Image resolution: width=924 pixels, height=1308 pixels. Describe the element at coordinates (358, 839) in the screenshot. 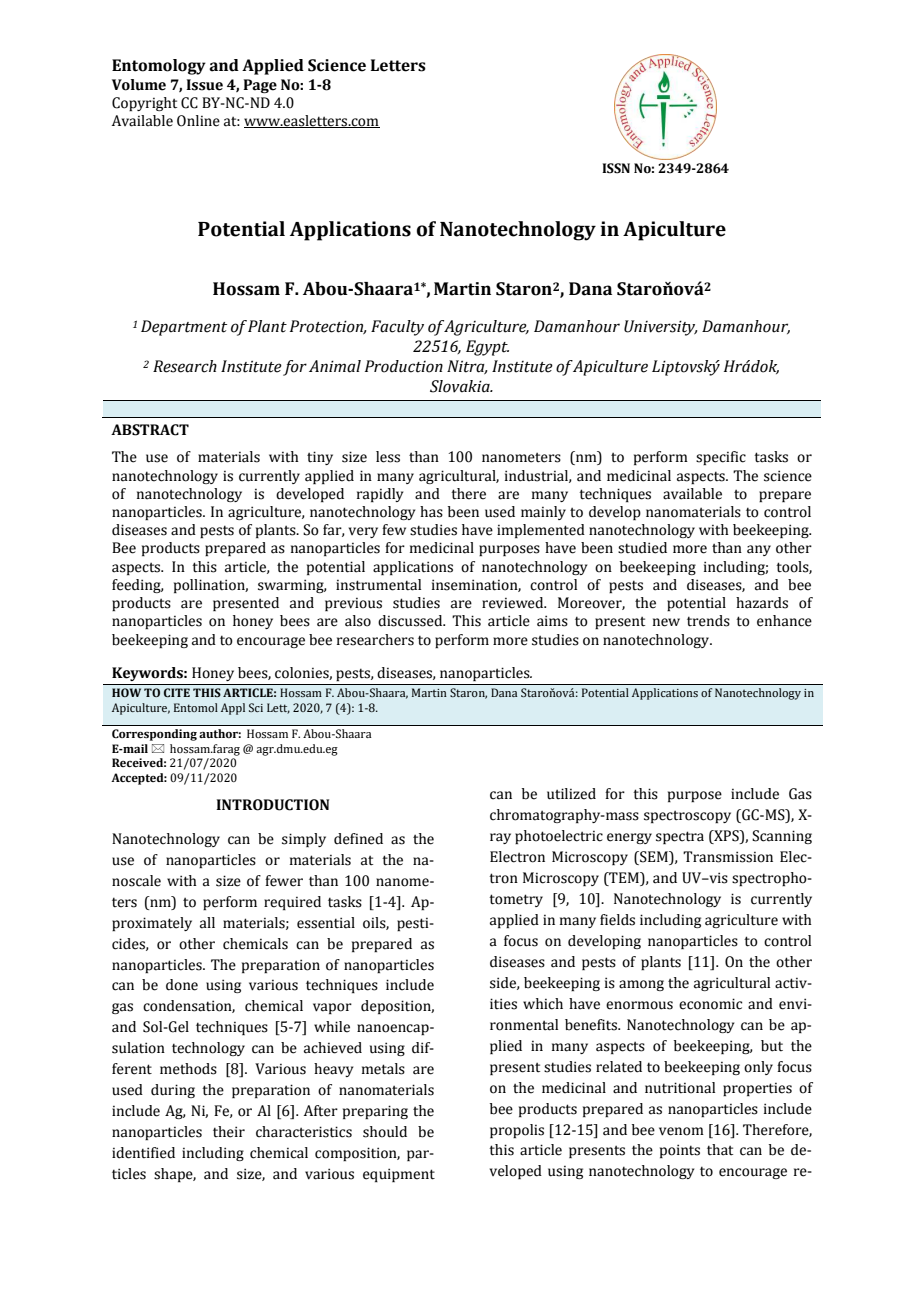

I see `defined` at that location.
